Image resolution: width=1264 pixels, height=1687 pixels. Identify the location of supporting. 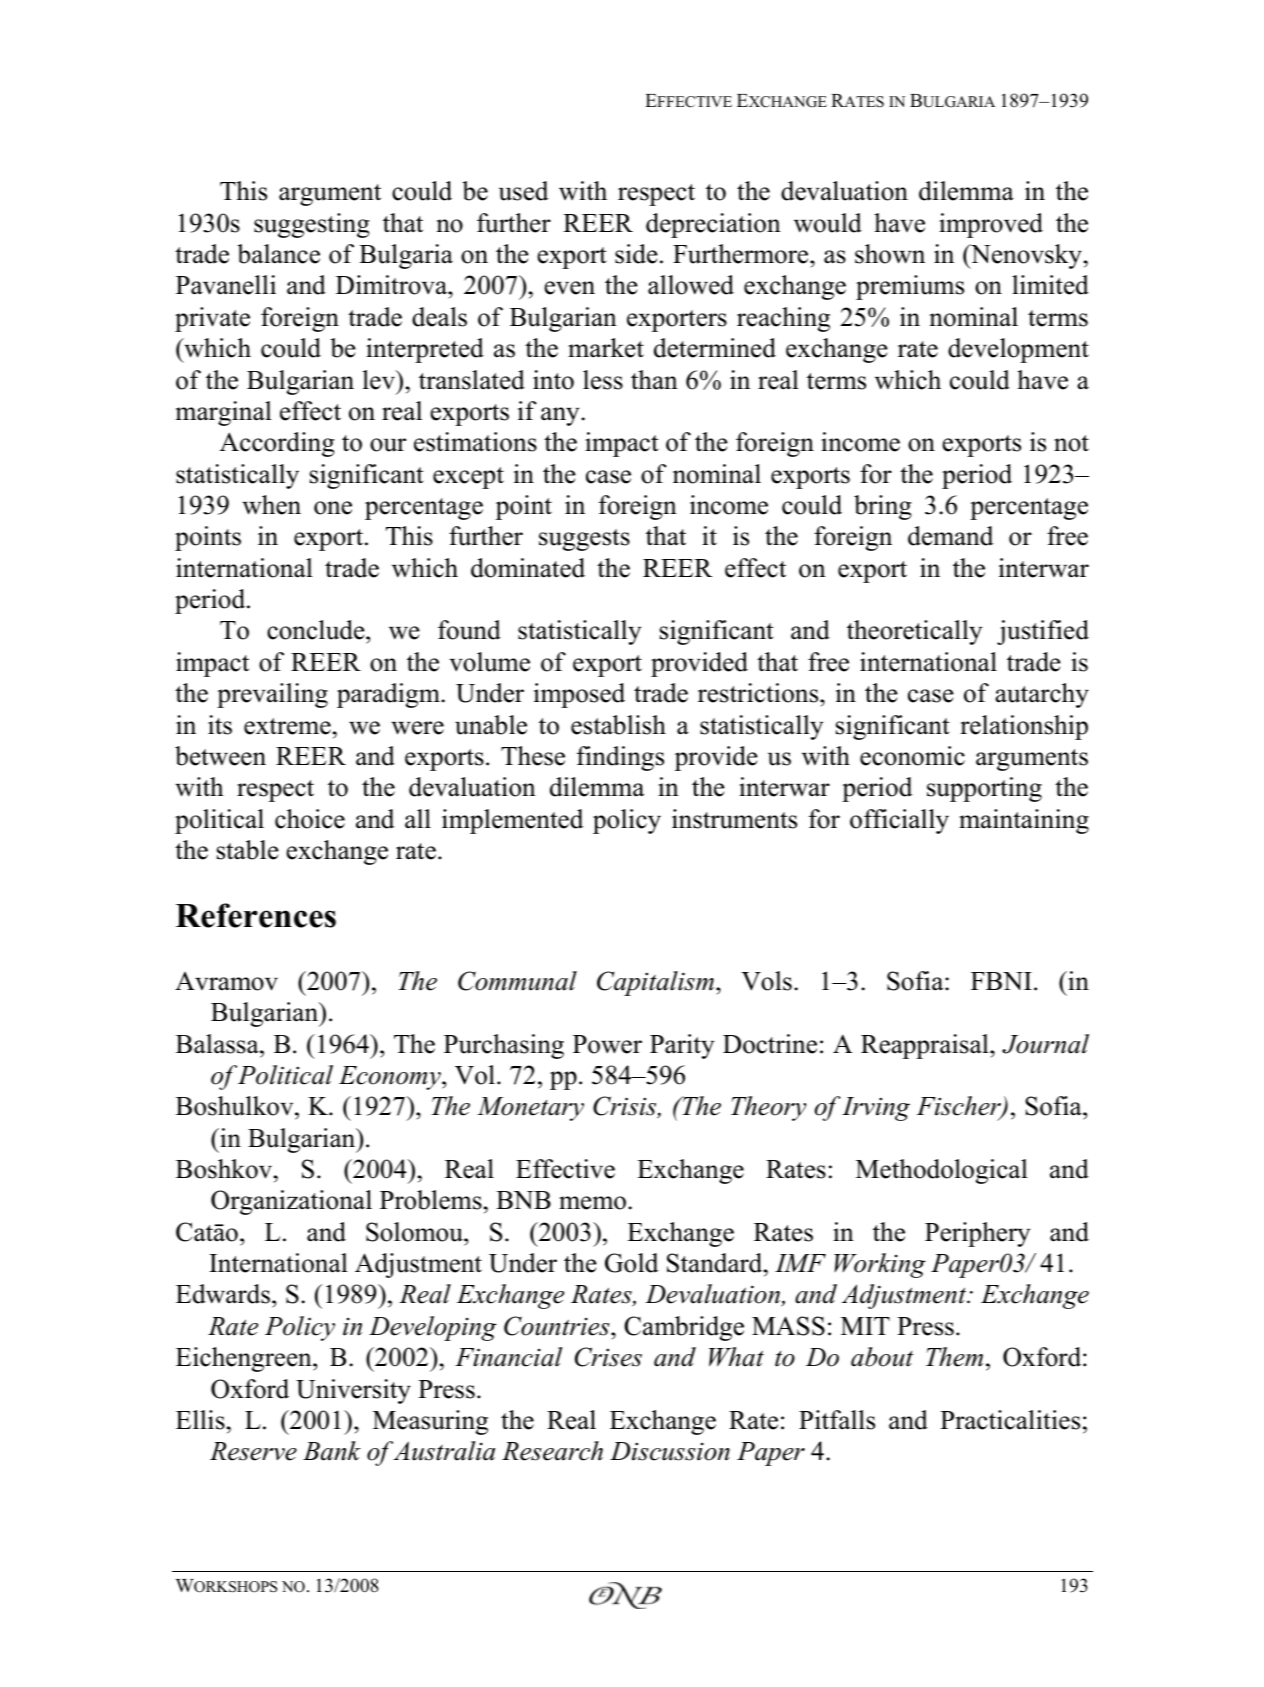
(984, 789).
